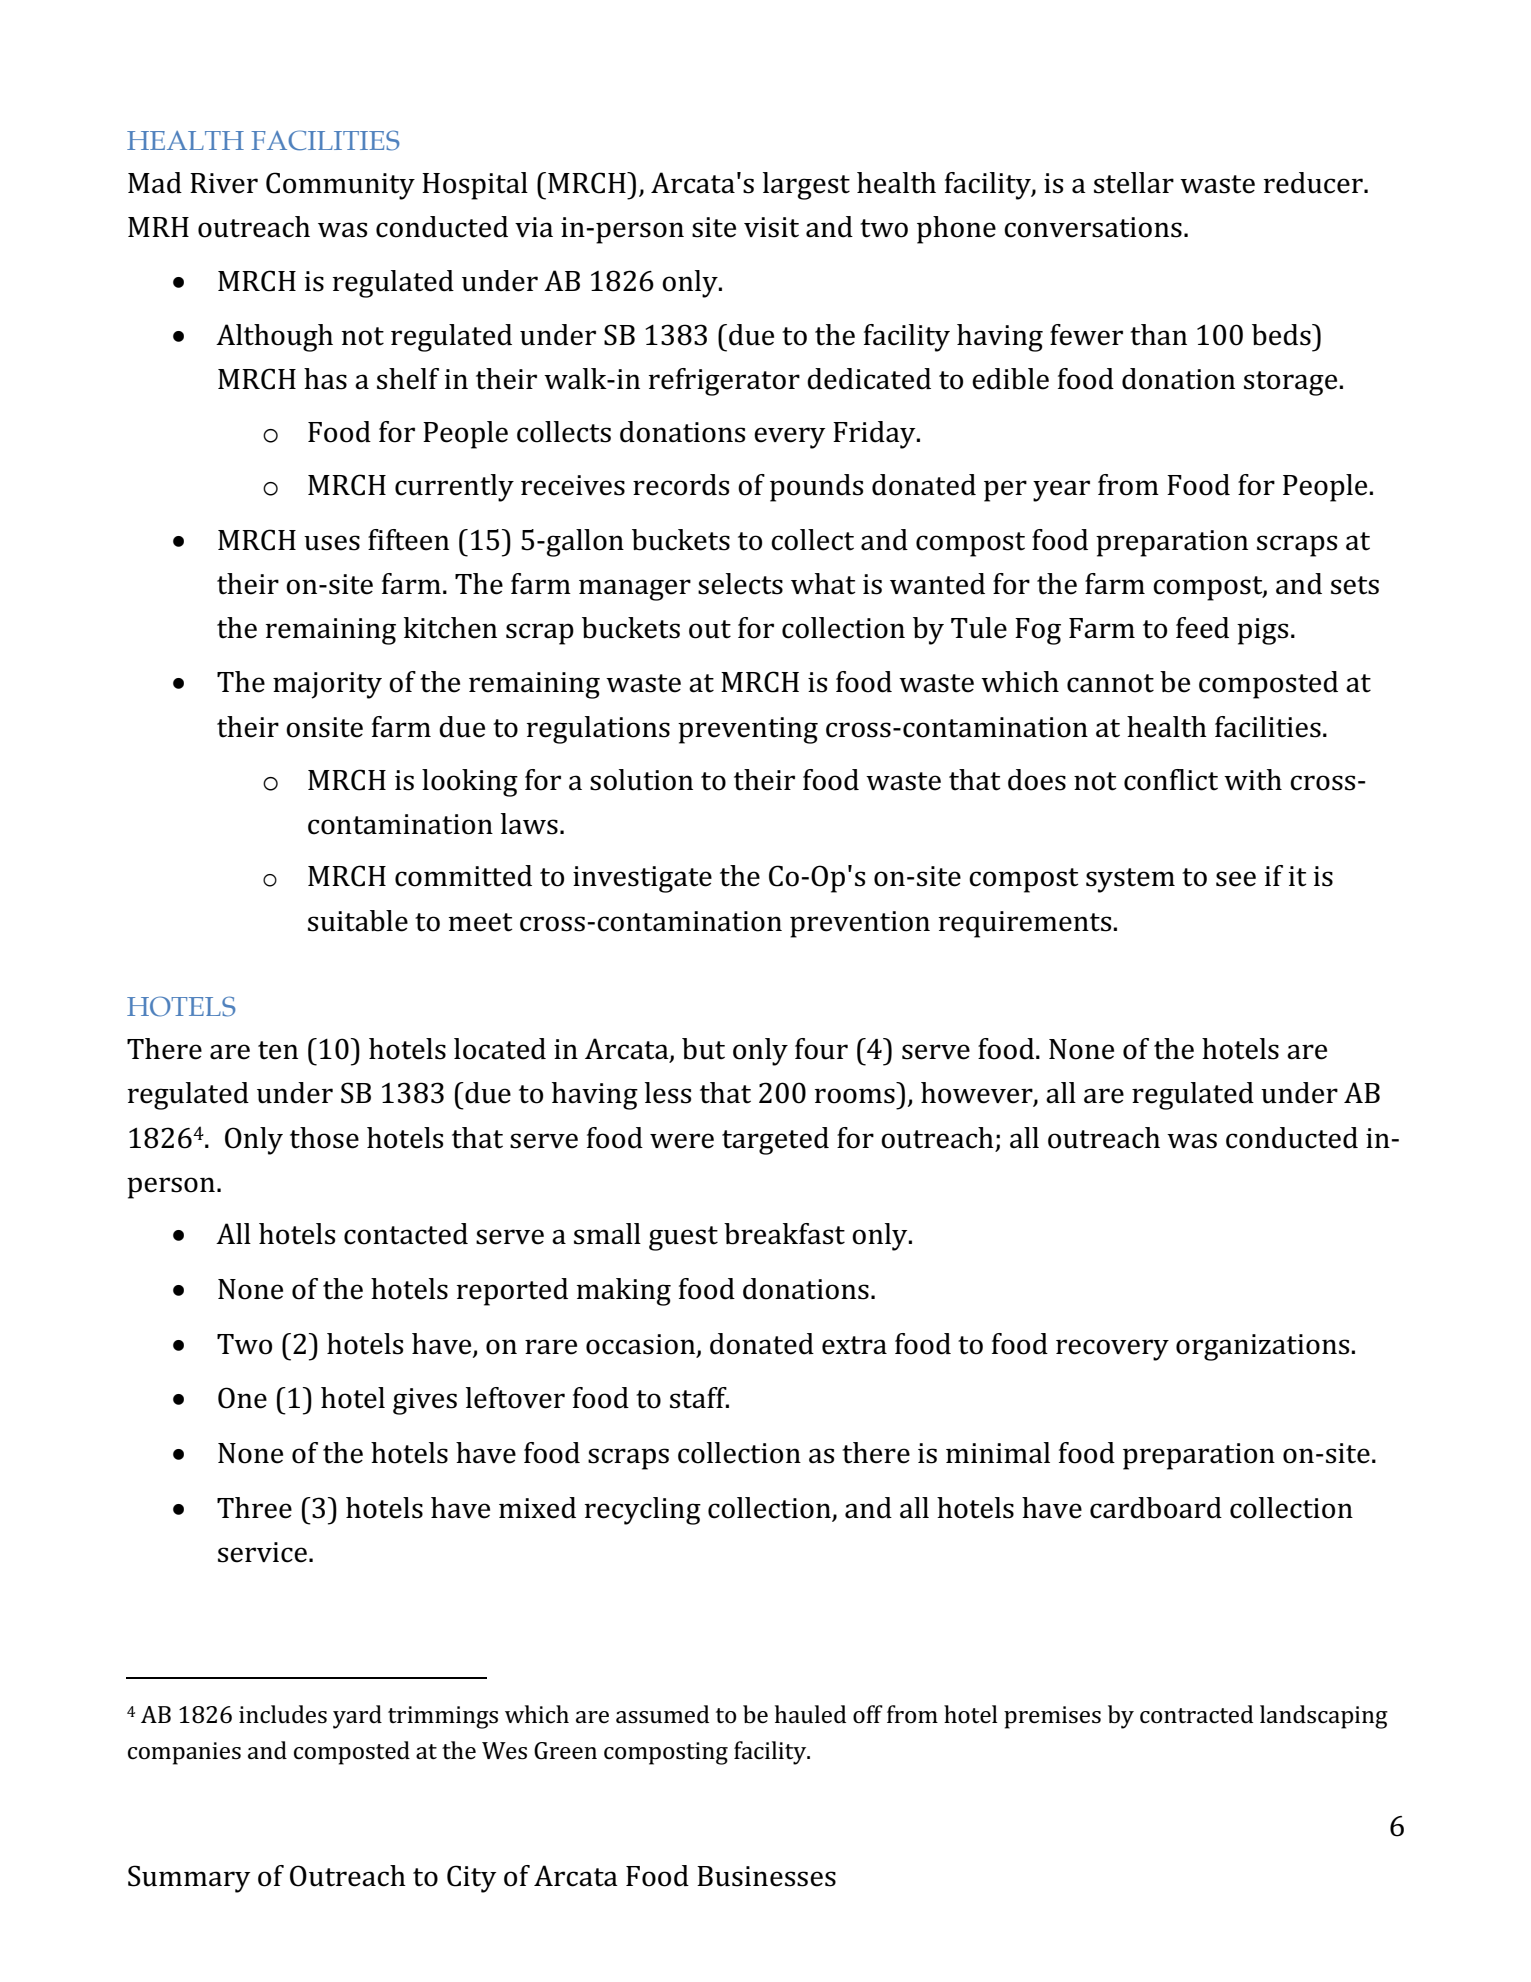 Image resolution: width=1531 pixels, height=1982 pixels. What do you see at coordinates (1264, 1347) in the page?
I see `organizations` at bounding box center [1264, 1347].
